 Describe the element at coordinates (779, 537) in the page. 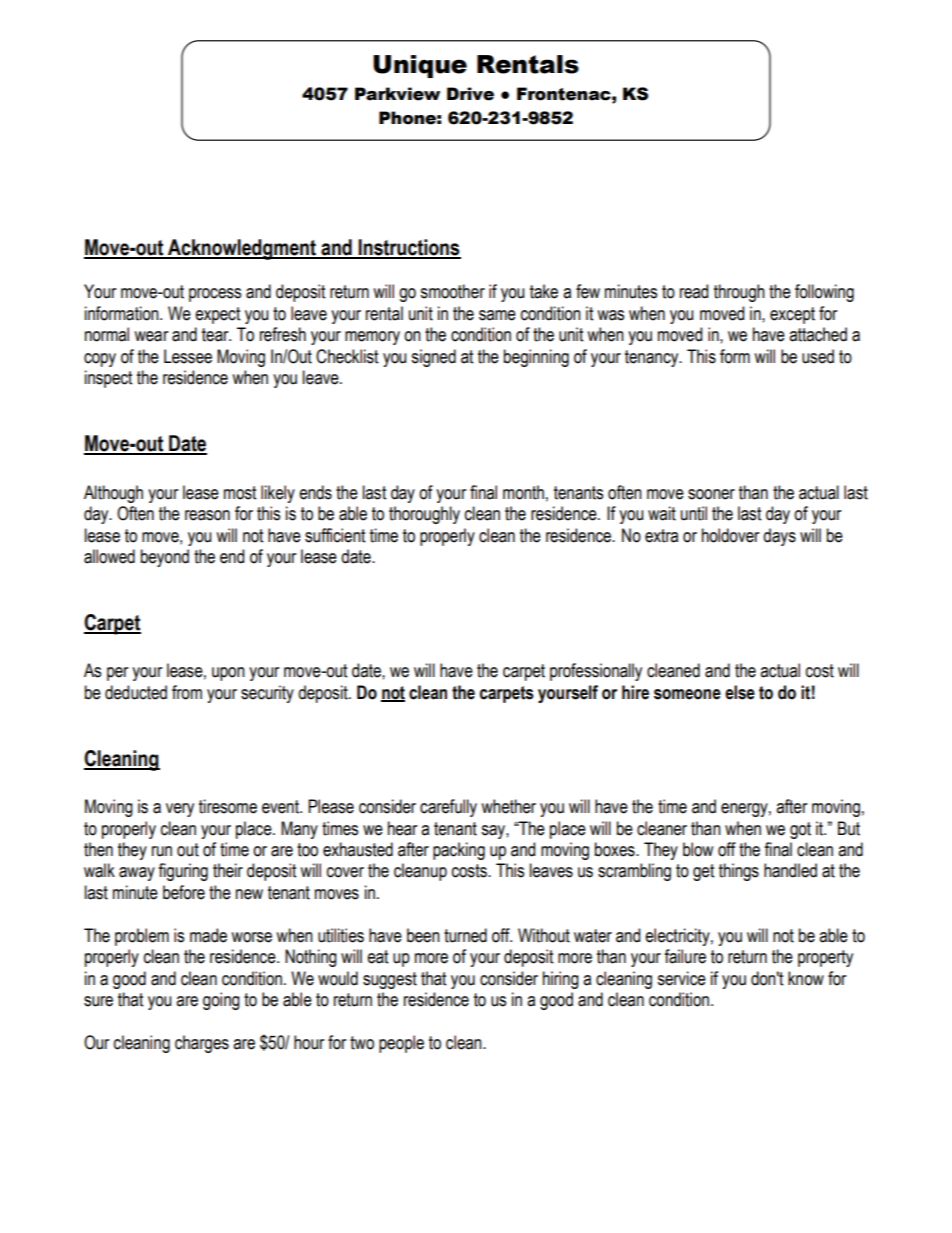

I see `days` at that location.
